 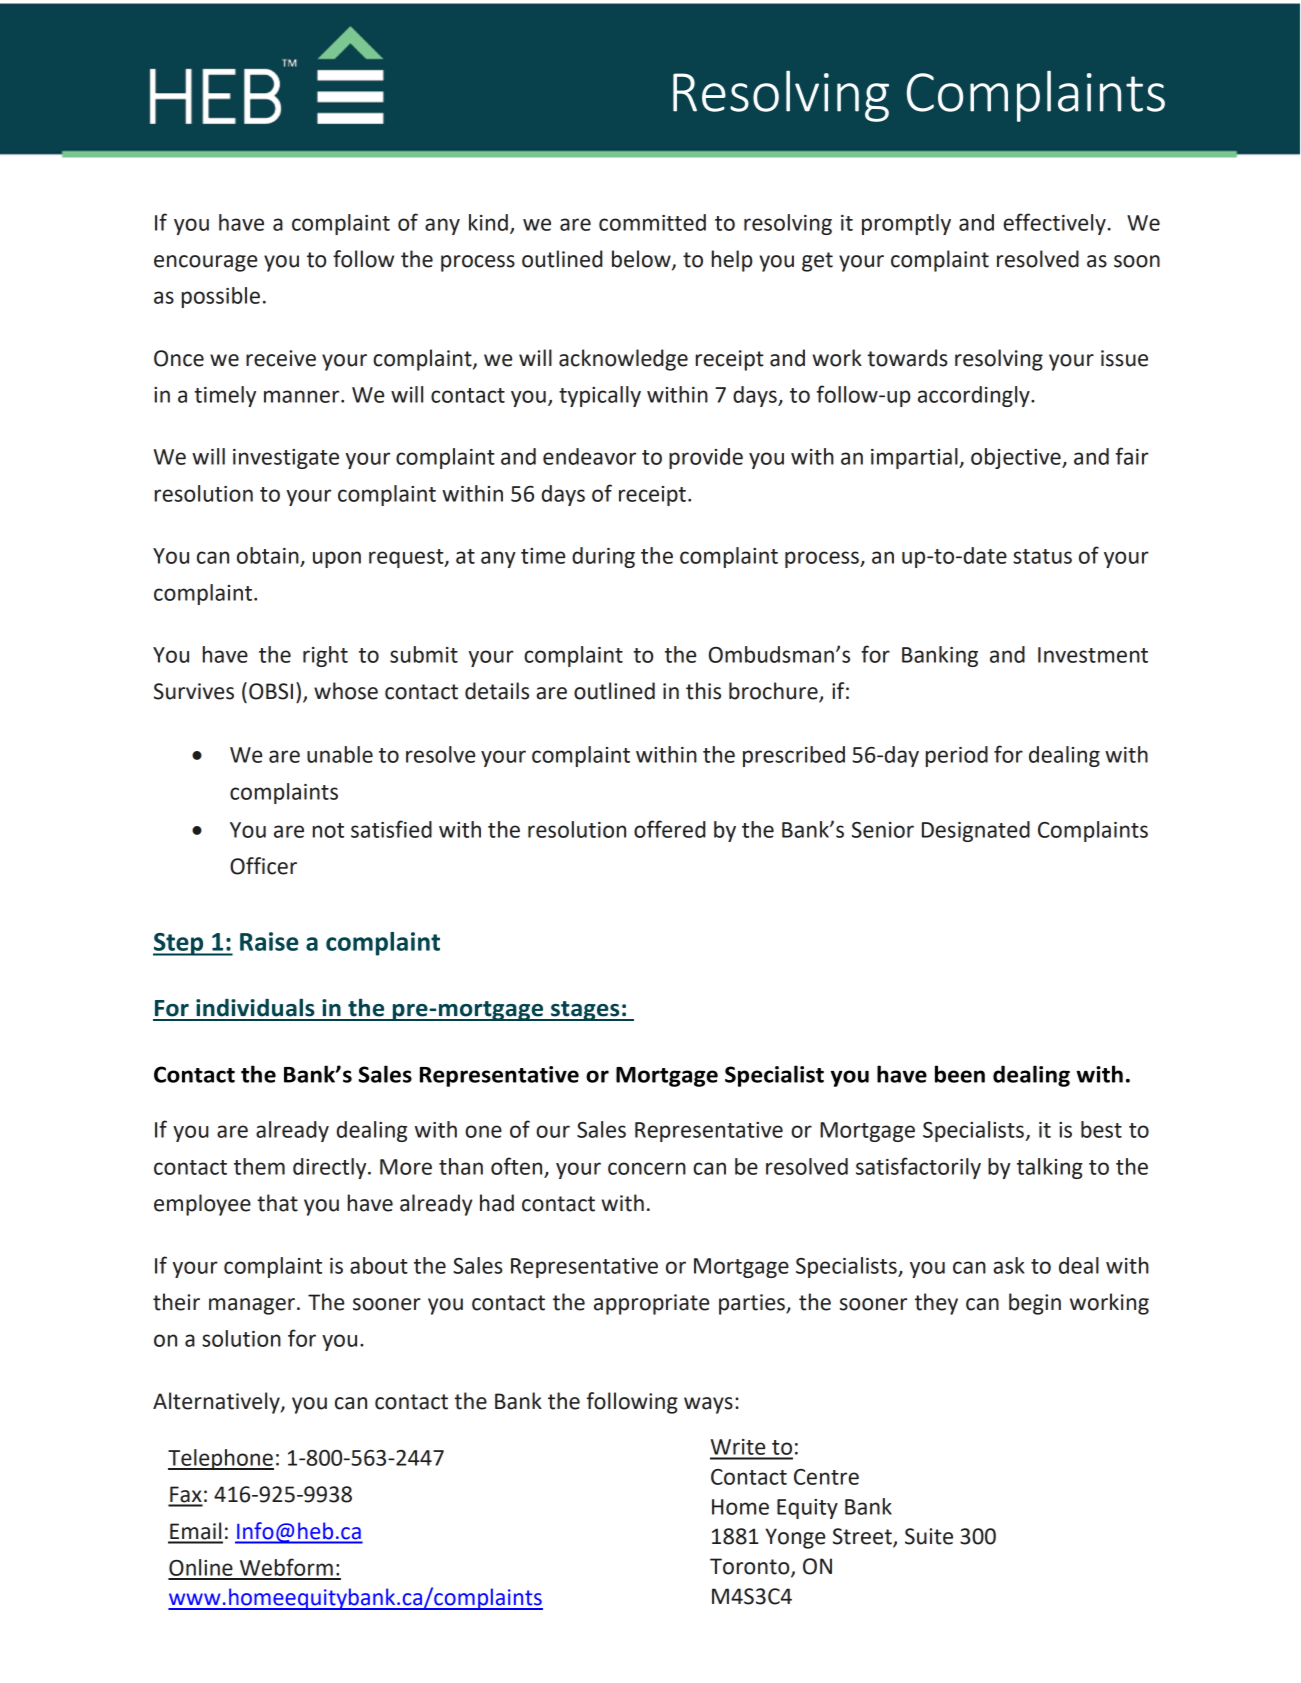 What do you see at coordinates (1093, 655) in the document?
I see `Investment` at bounding box center [1093, 655].
